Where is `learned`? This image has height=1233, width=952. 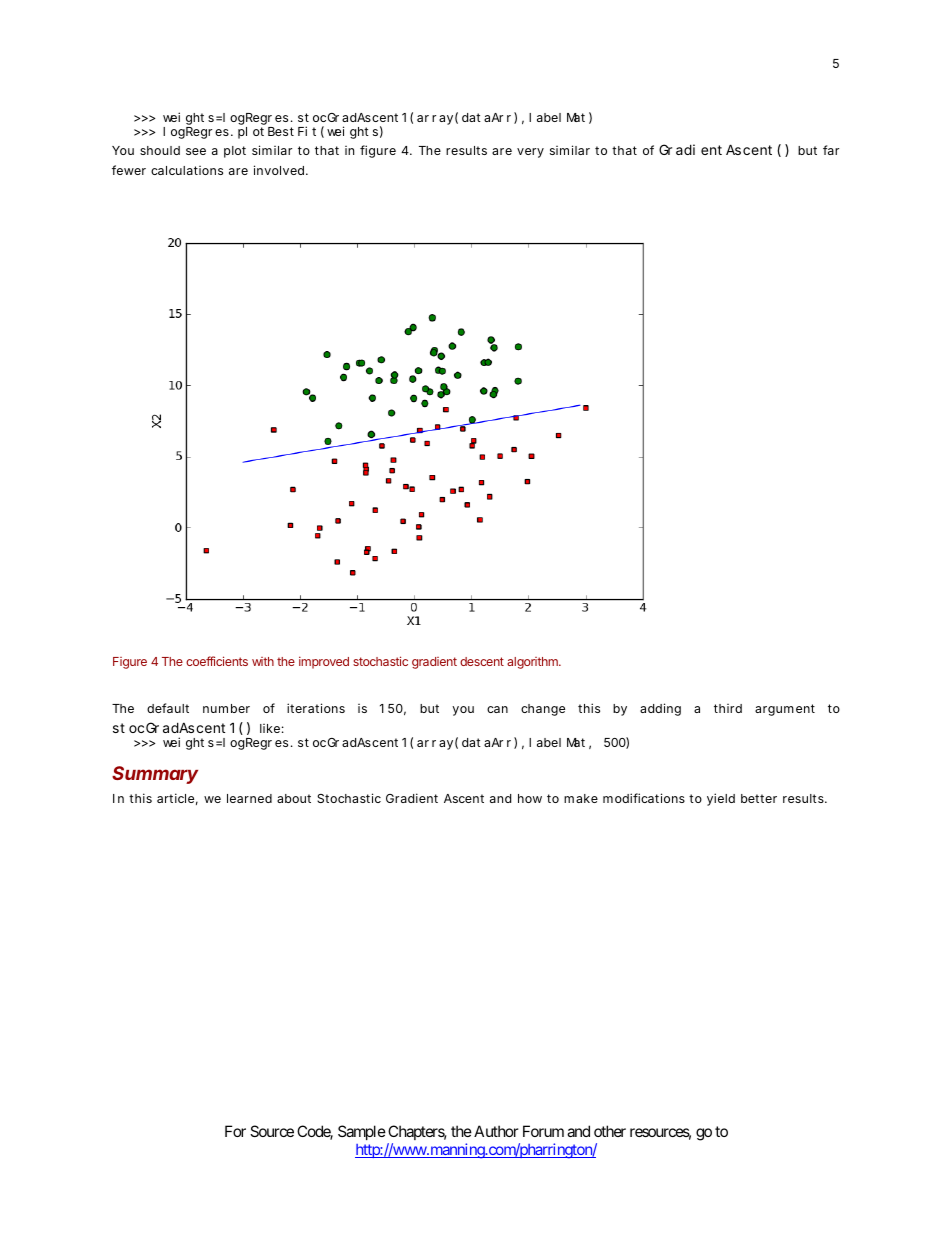 learned is located at coordinates (249, 798).
